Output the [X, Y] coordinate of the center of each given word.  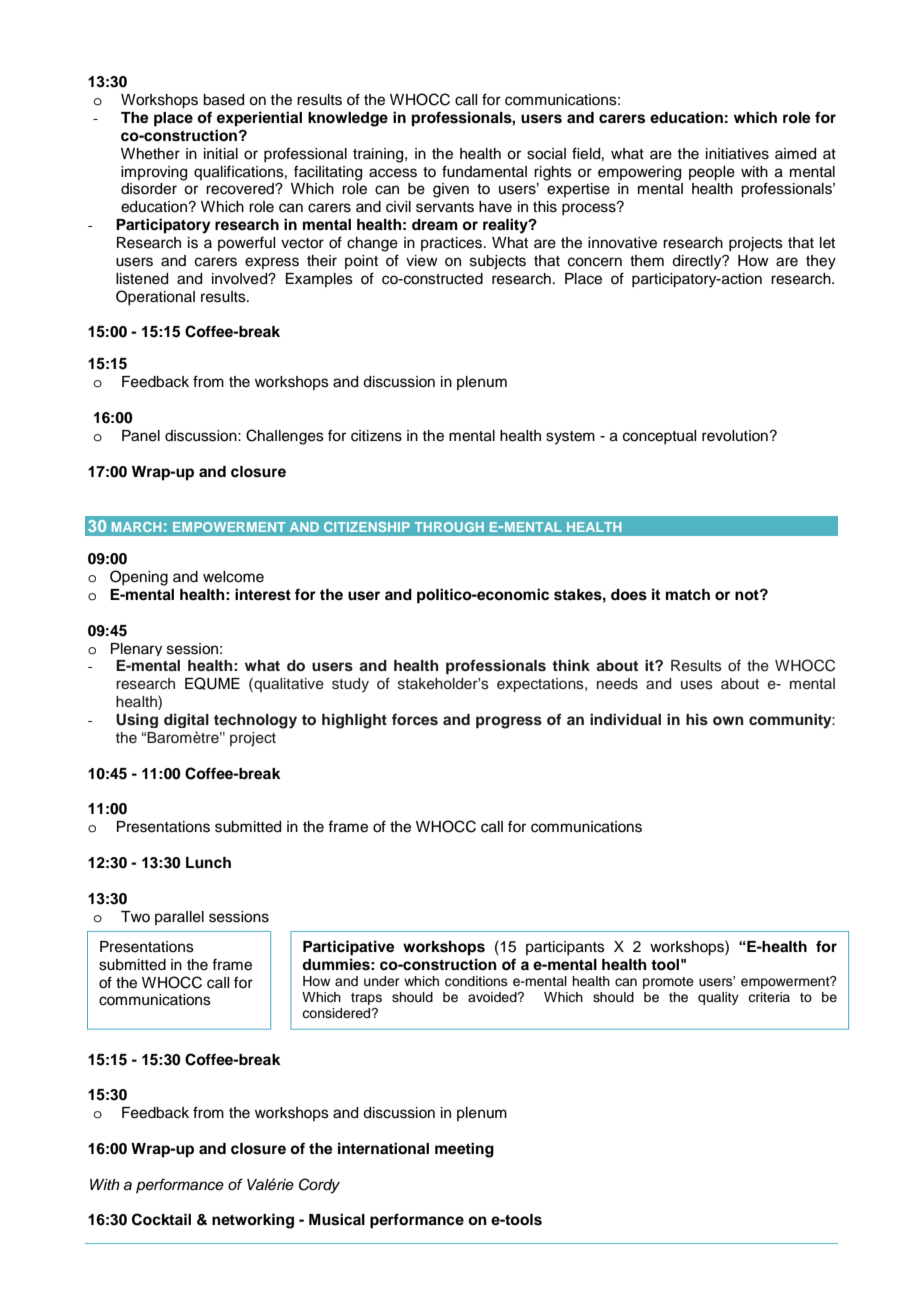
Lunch [208, 862]
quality [718, 998]
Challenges [285, 437]
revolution [736, 436]
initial [221, 154]
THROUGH [449, 527]
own [728, 721]
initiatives [737, 154]
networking [253, 1221]
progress [509, 722]
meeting [464, 1150]
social [546, 154]
